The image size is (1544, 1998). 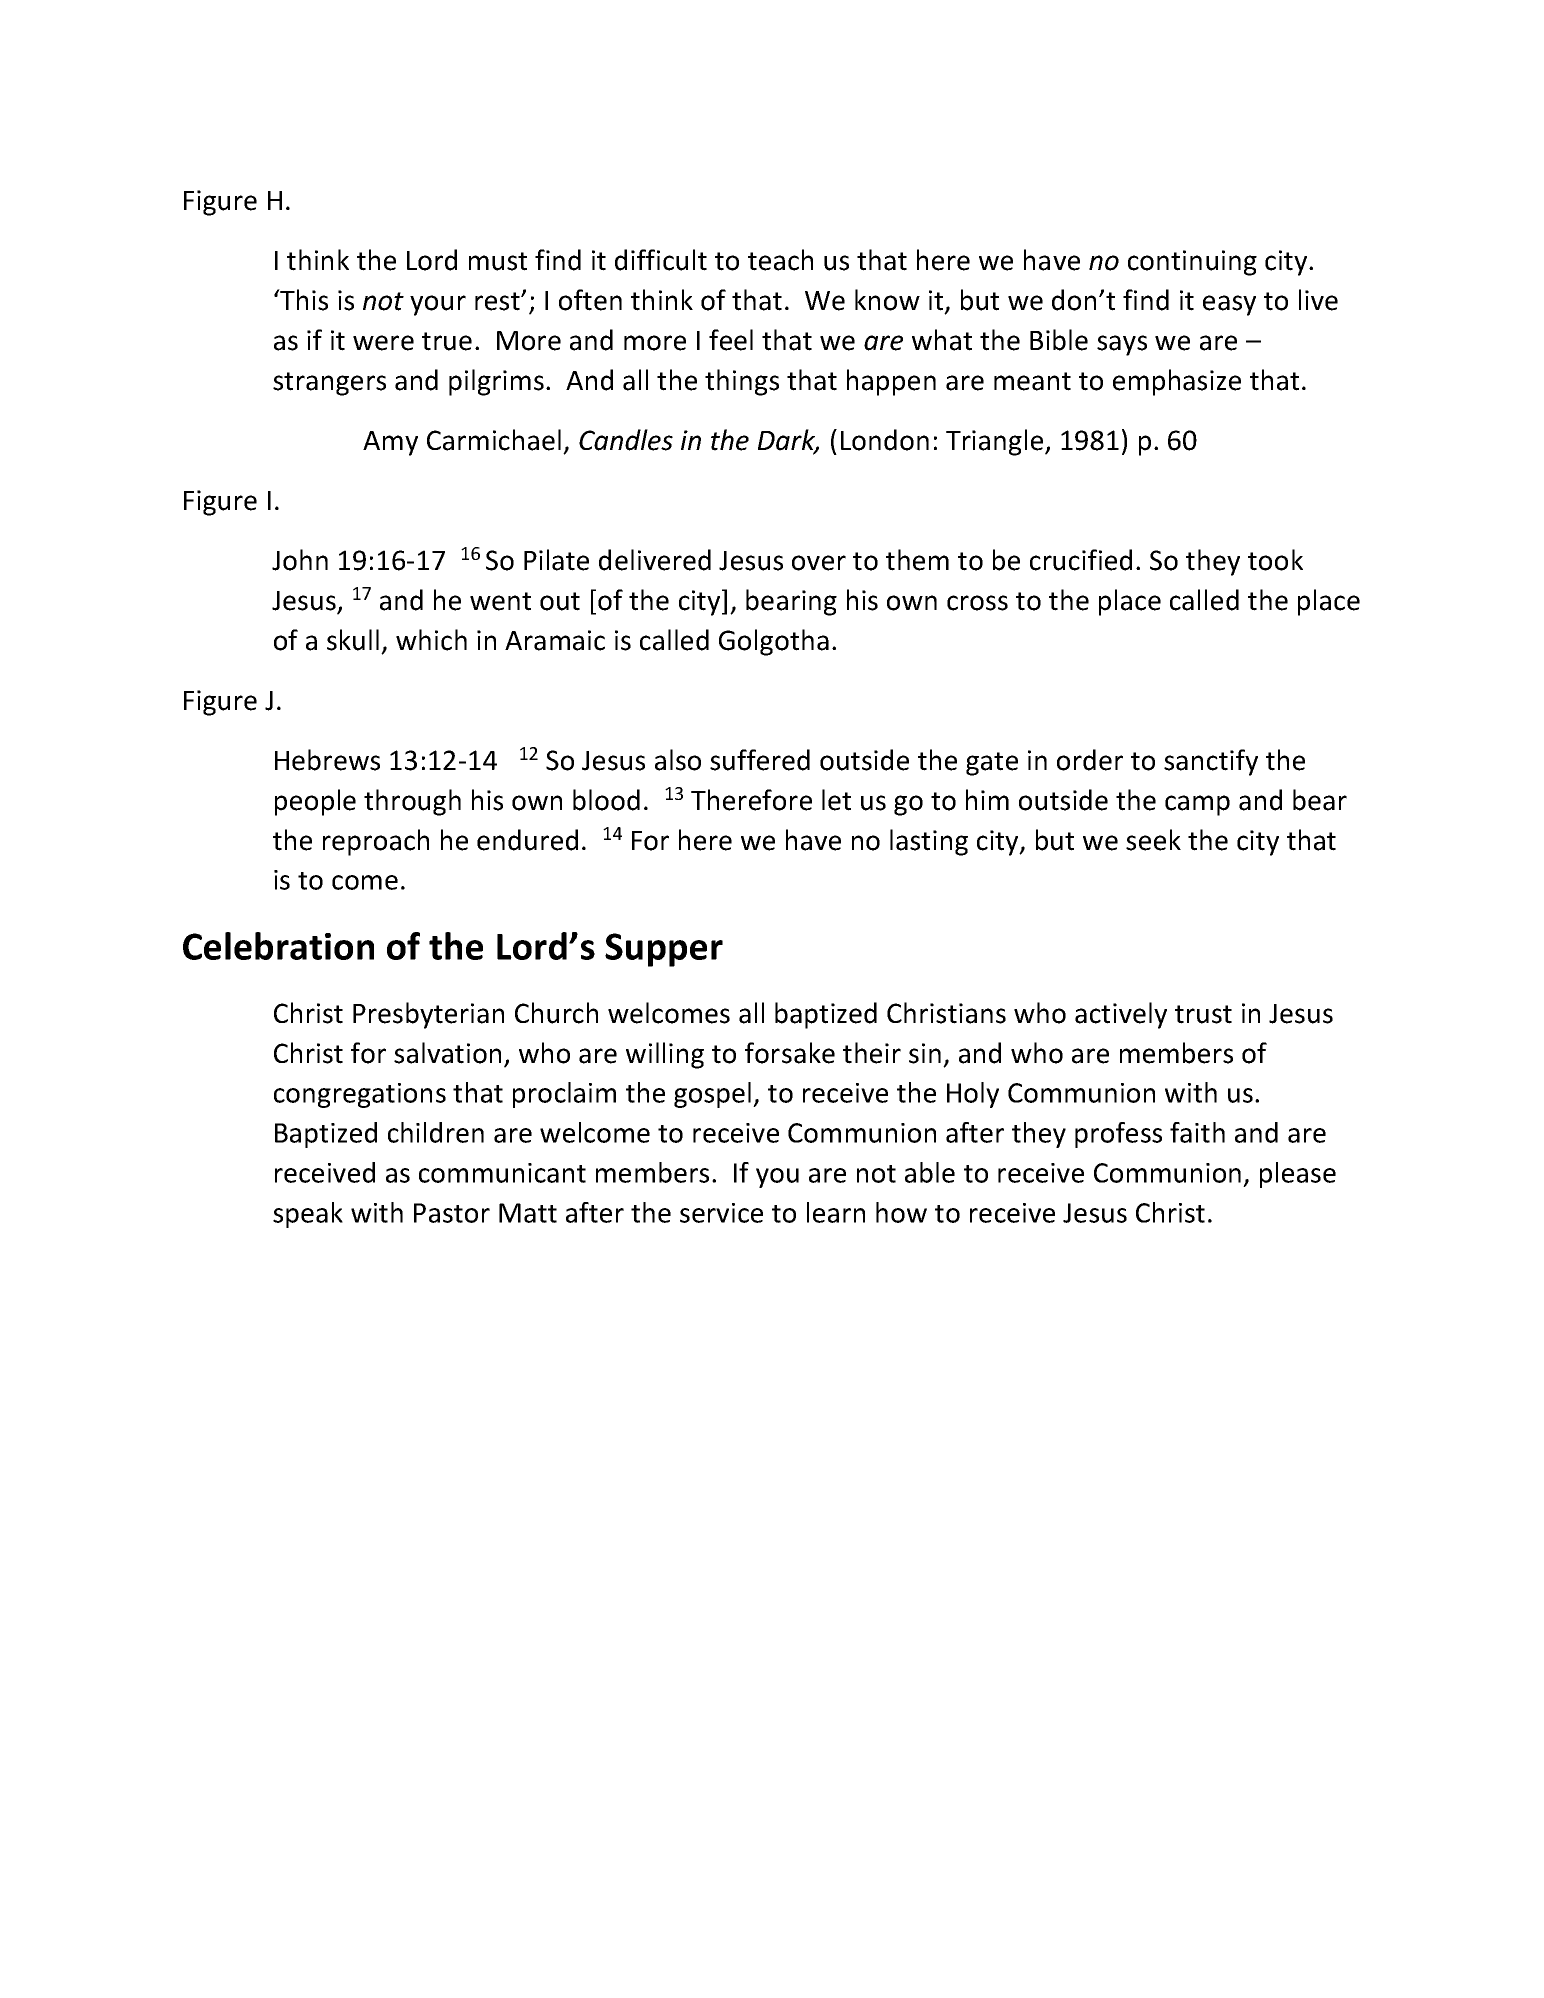 What do you see at coordinates (780, 260) in the screenshot?
I see `teach` at bounding box center [780, 260].
